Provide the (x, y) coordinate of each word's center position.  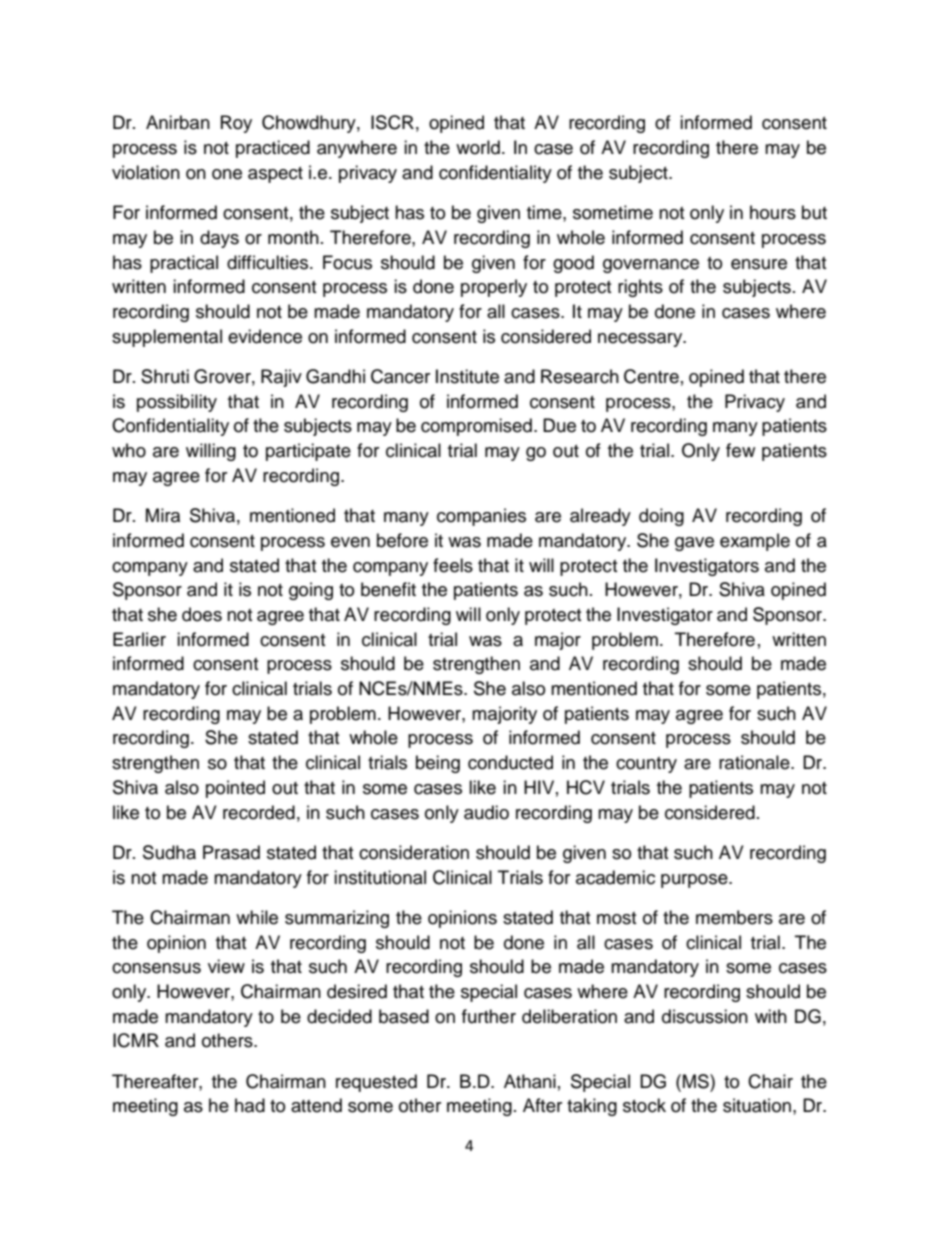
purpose (695, 881)
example (755, 542)
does (202, 614)
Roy (236, 124)
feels (453, 565)
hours (773, 212)
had (250, 1105)
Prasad (231, 852)
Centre (651, 376)
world (478, 147)
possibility (177, 403)
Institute (467, 376)
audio (486, 812)
